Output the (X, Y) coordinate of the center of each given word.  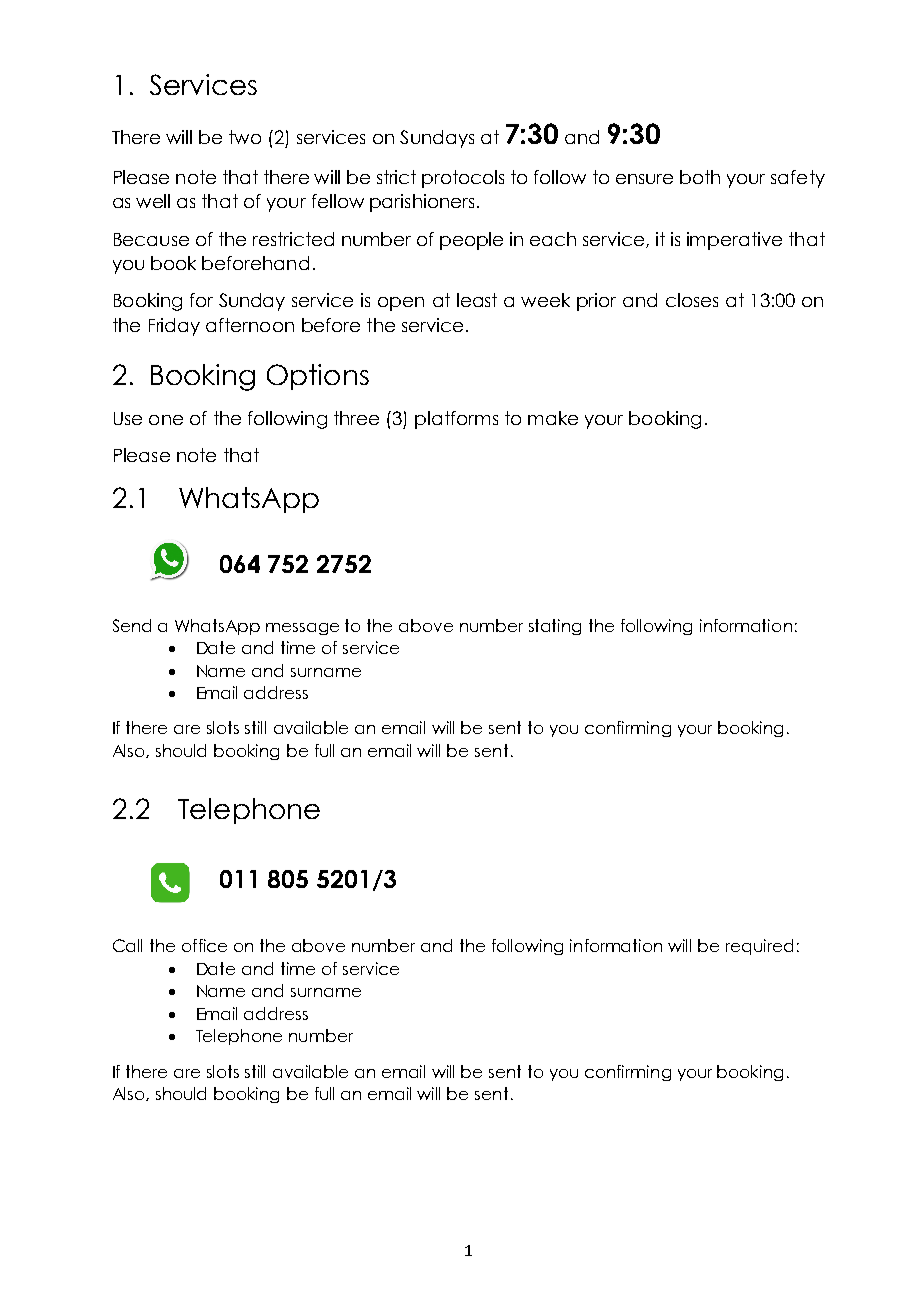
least (477, 300)
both (700, 177)
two (245, 137)
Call (127, 945)
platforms (456, 420)
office (204, 945)
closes (692, 300)
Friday (174, 327)
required (759, 947)
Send (132, 625)
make (553, 418)
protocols (463, 179)
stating (555, 627)
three (356, 418)
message (302, 629)
